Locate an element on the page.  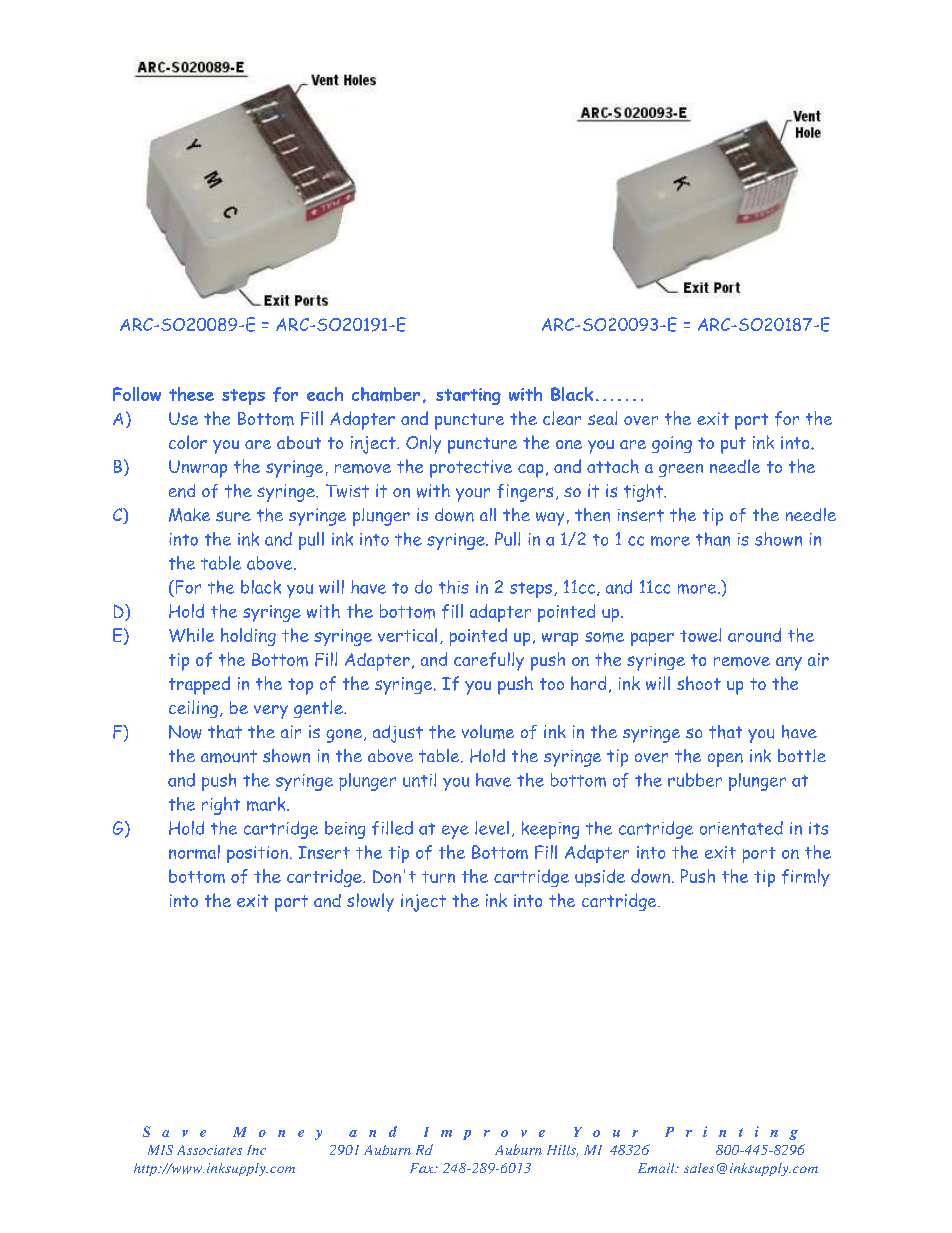
carefully is located at coordinates (489, 661).
